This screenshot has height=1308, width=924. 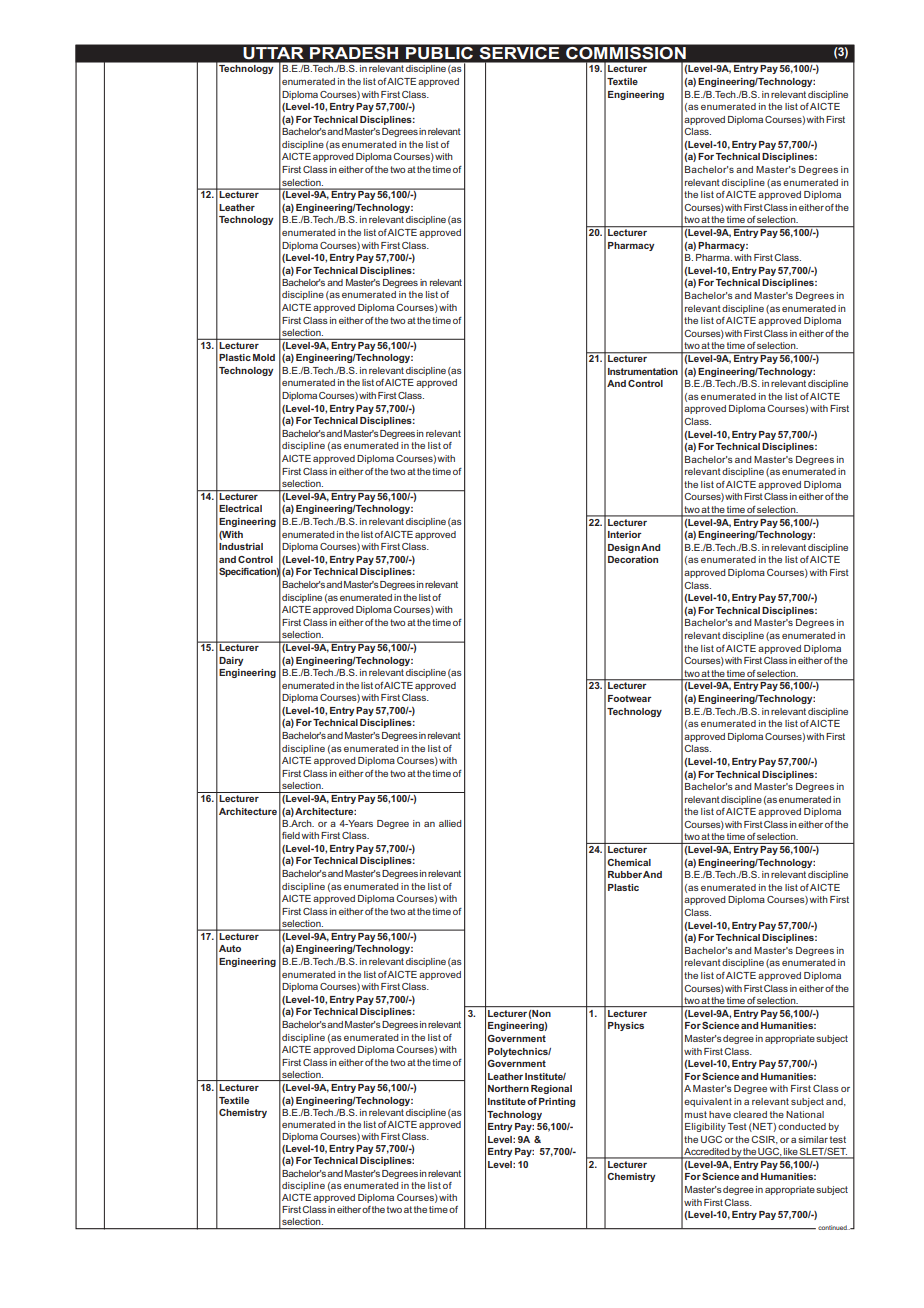 I want to click on Regional, so click(x=551, y=1089).
